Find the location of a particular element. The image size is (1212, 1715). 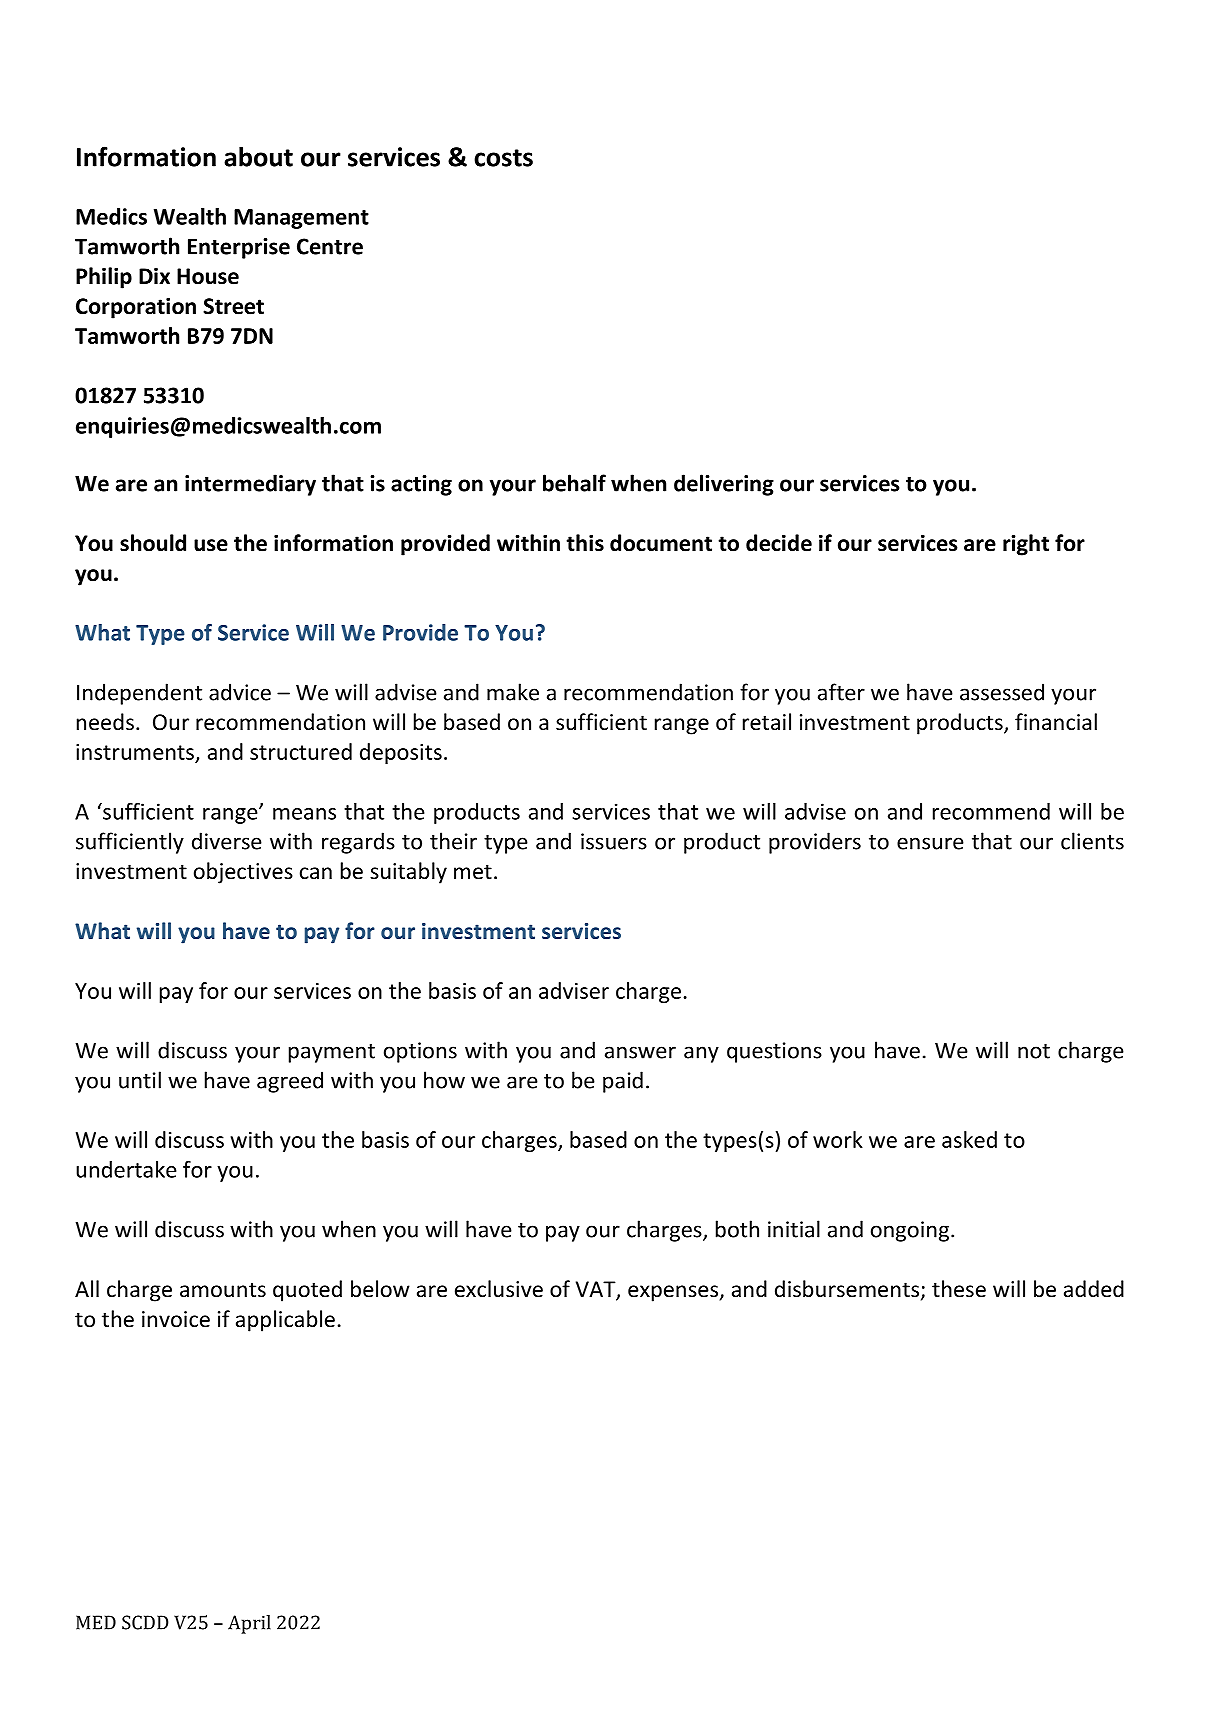

these is located at coordinates (959, 1289).
